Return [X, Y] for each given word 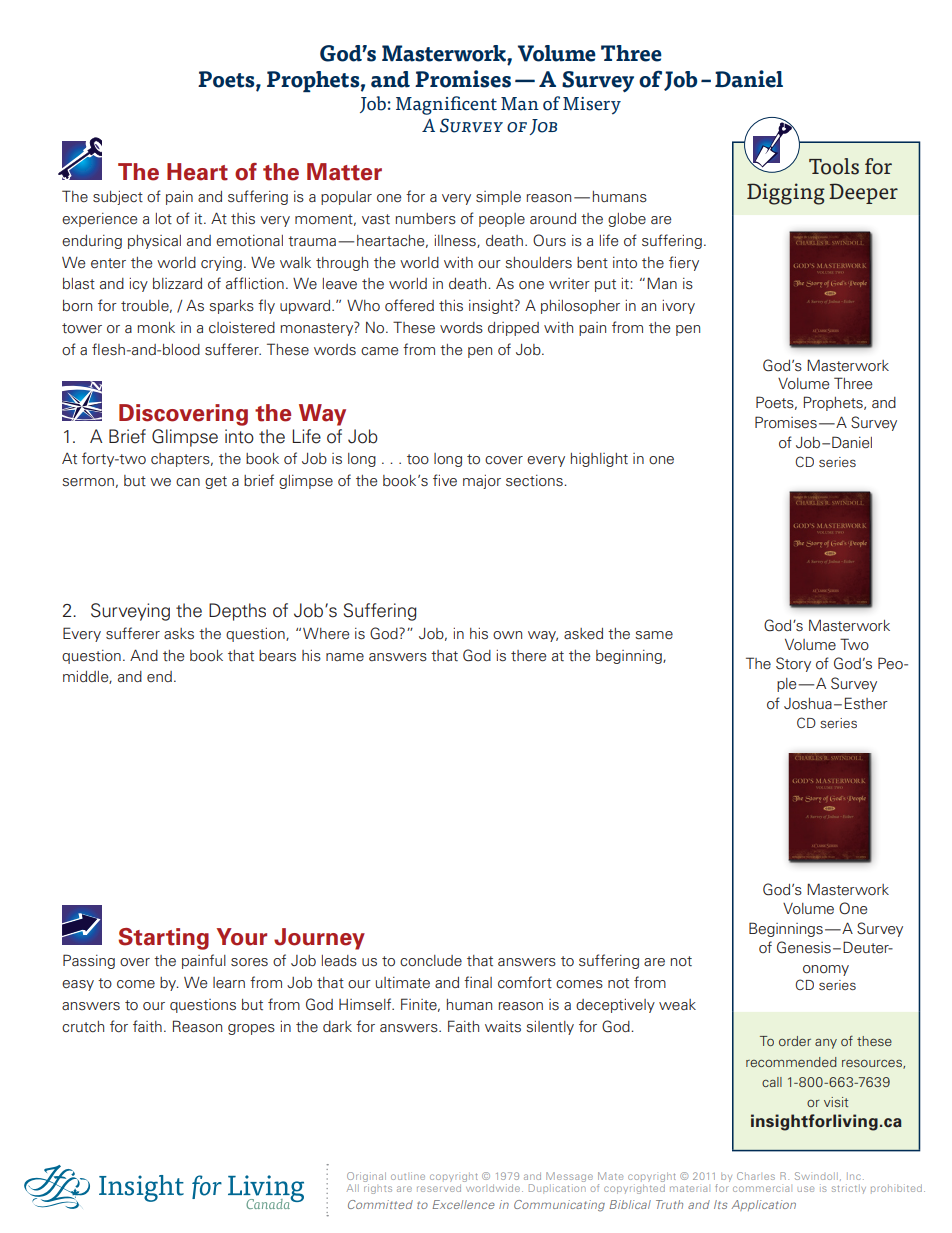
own [507, 635]
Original [366, 1177]
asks [179, 634]
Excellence [463, 1204]
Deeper [863, 193]
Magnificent [446, 105]
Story [793, 664]
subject [118, 198]
